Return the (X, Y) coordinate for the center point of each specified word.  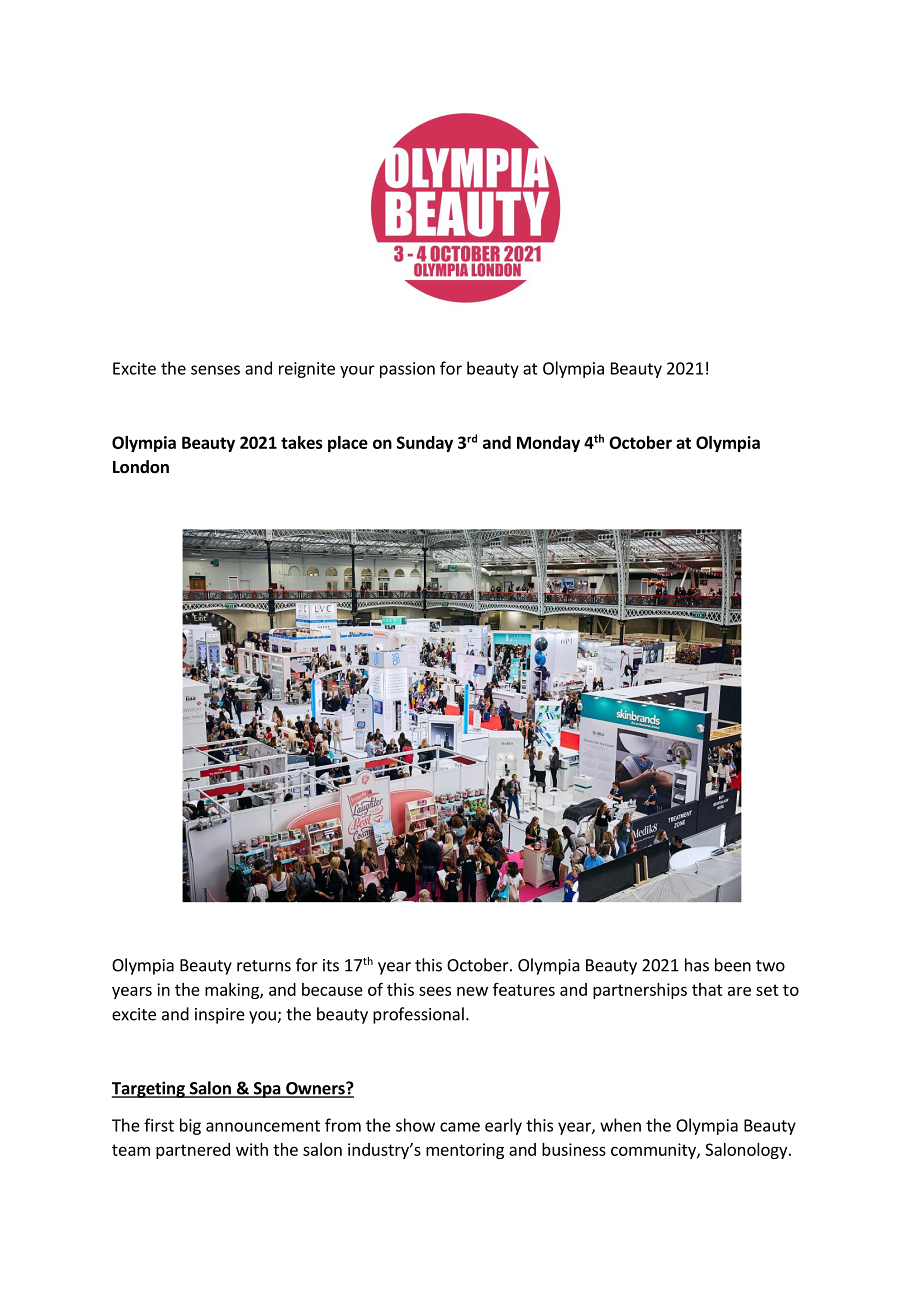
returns (264, 966)
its (331, 965)
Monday (548, 444)
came (460, 1127)
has (697, 965)
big (190, 1126)
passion (407, 370)
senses (215, 370)
